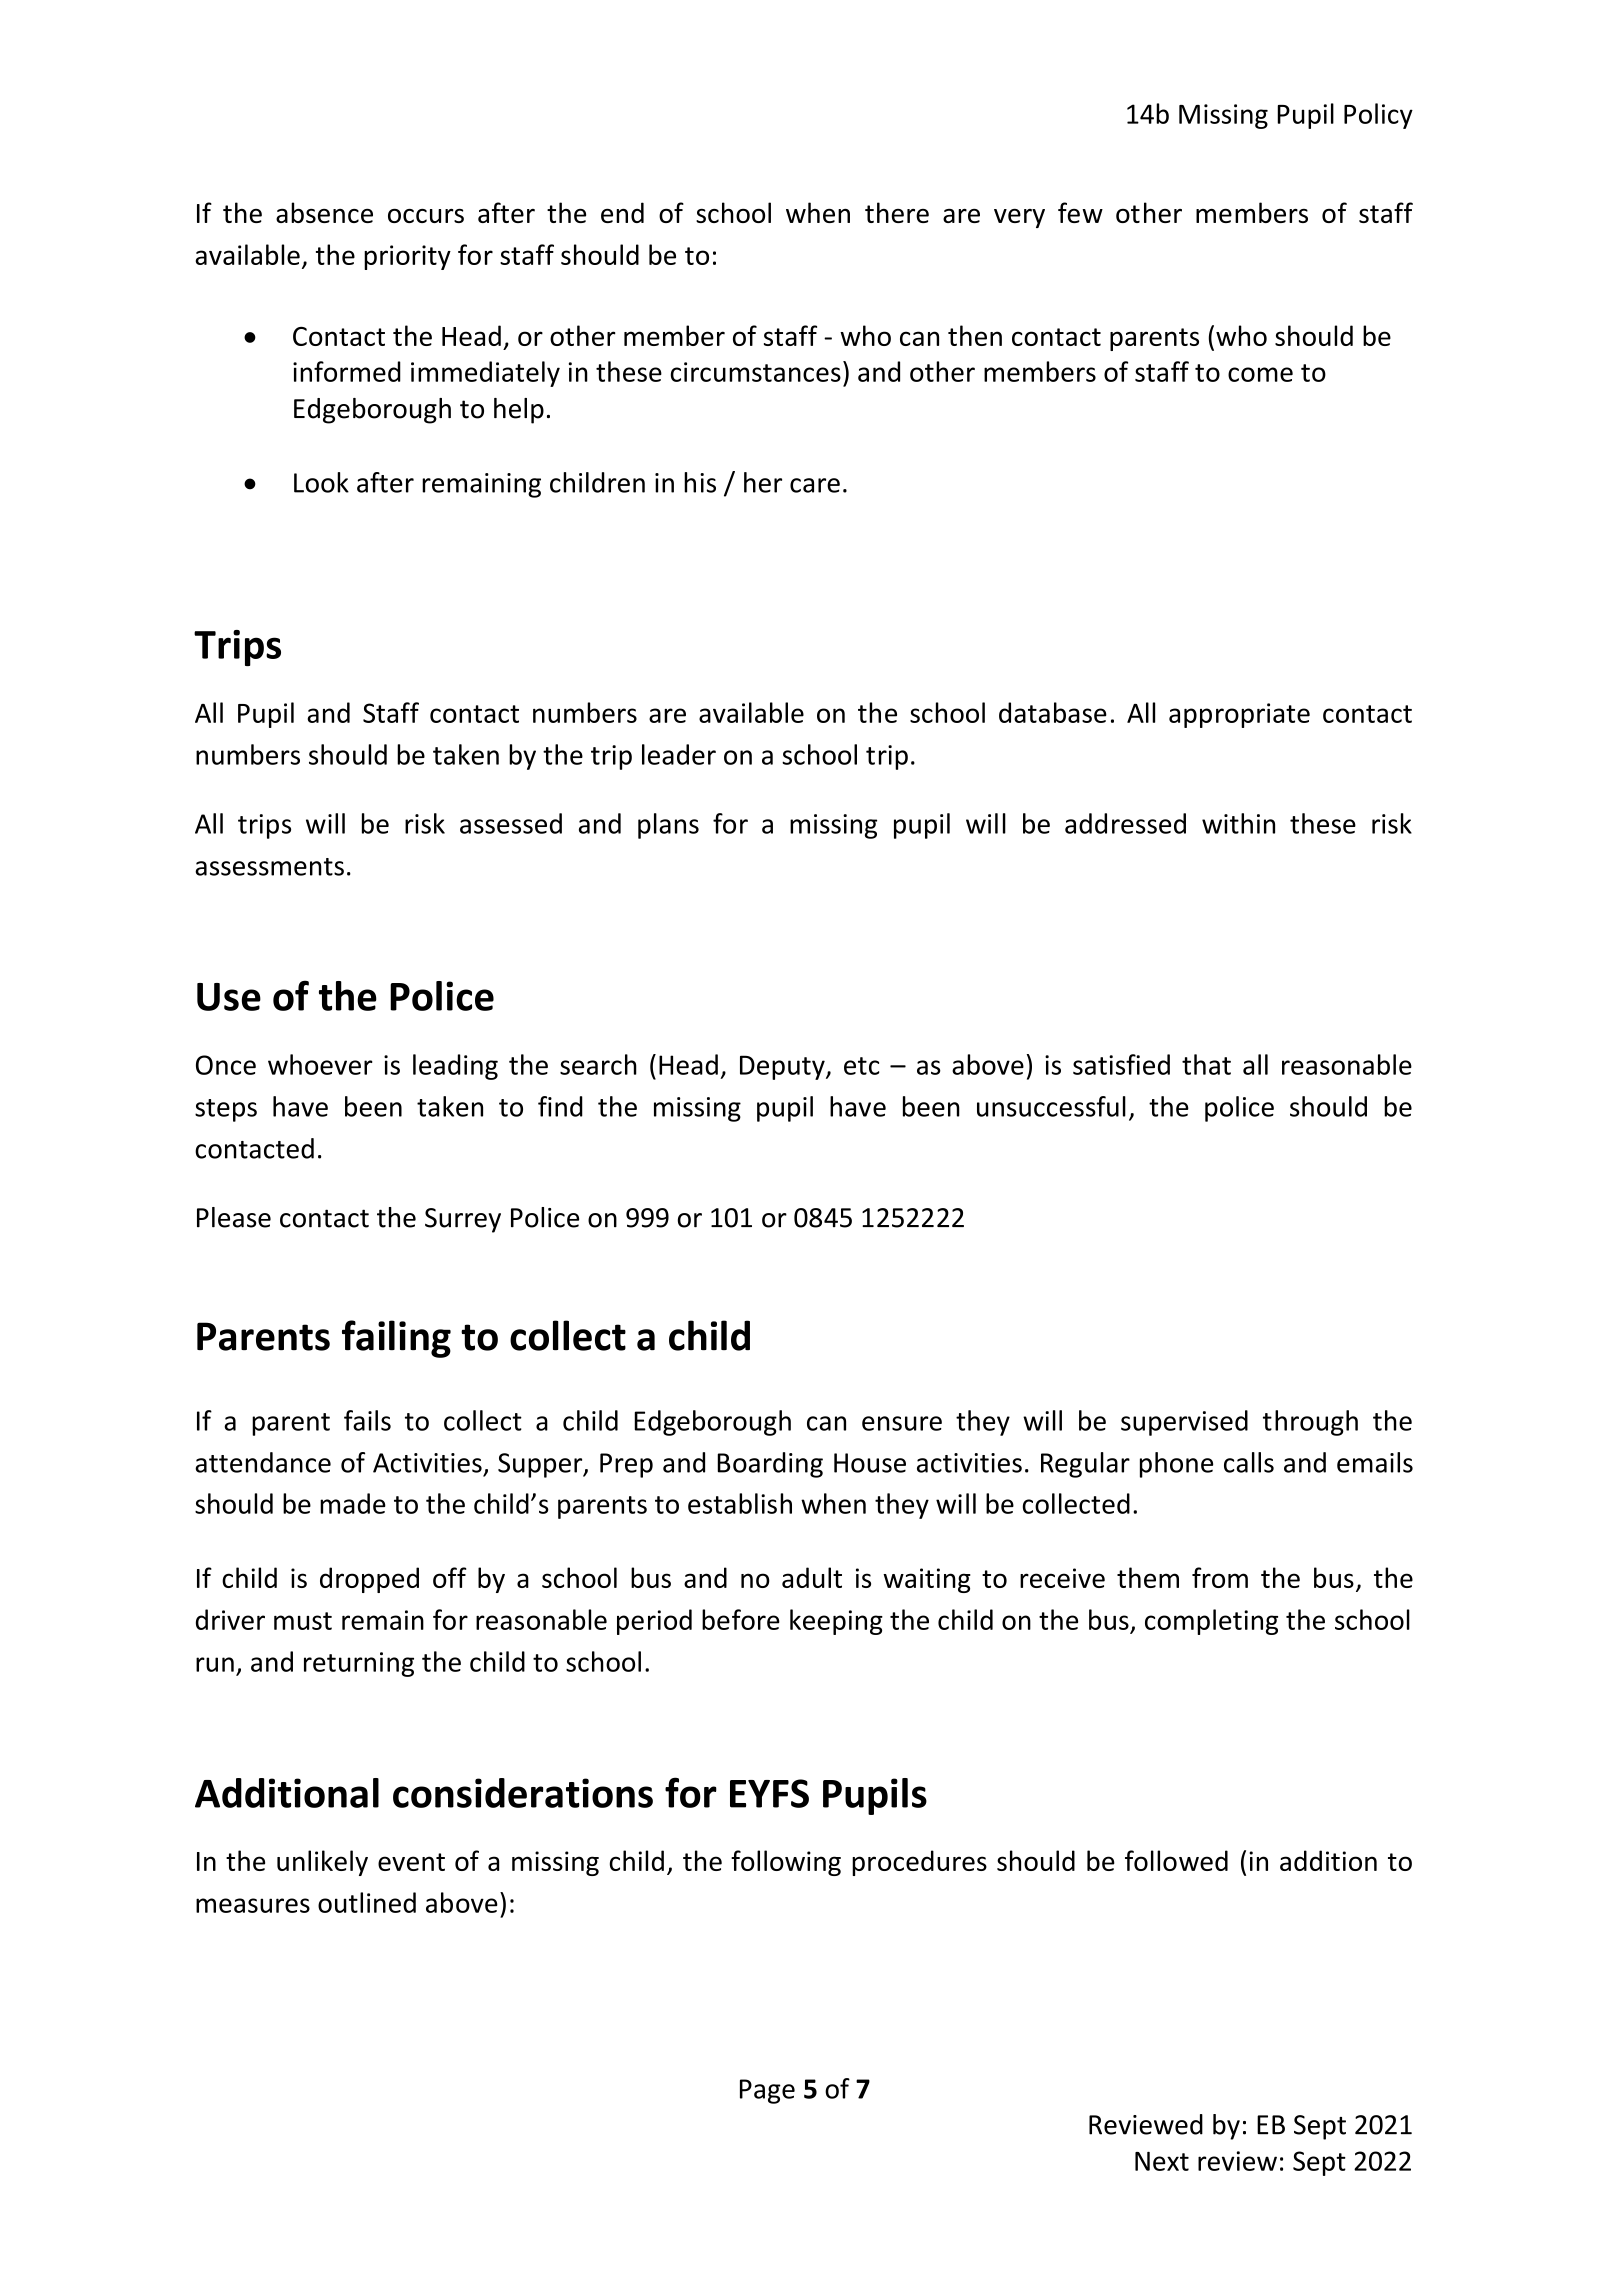  I want to click on outlined, so click(367, 1902).
